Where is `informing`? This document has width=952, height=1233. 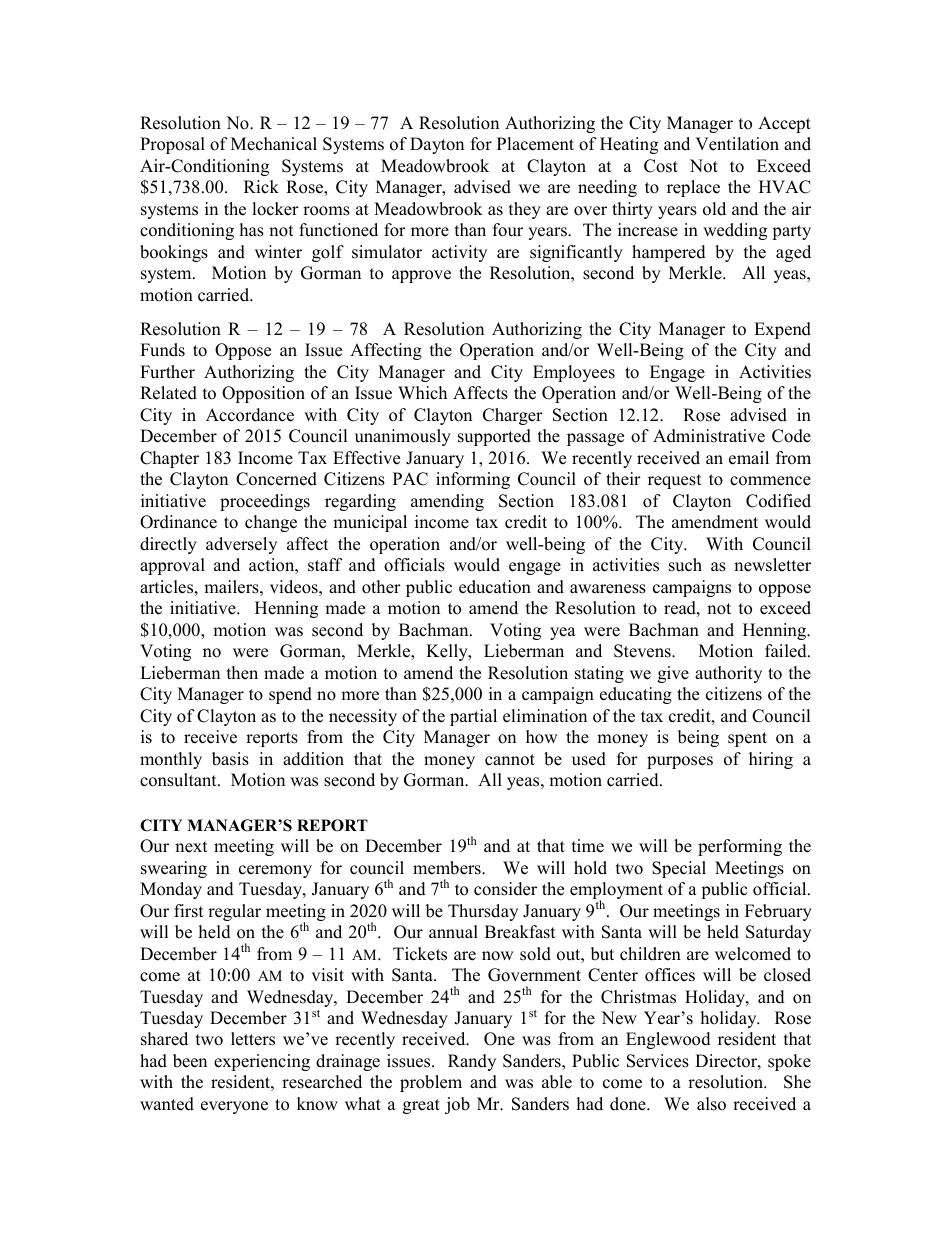
informing is located at coordinates (473, 480).
